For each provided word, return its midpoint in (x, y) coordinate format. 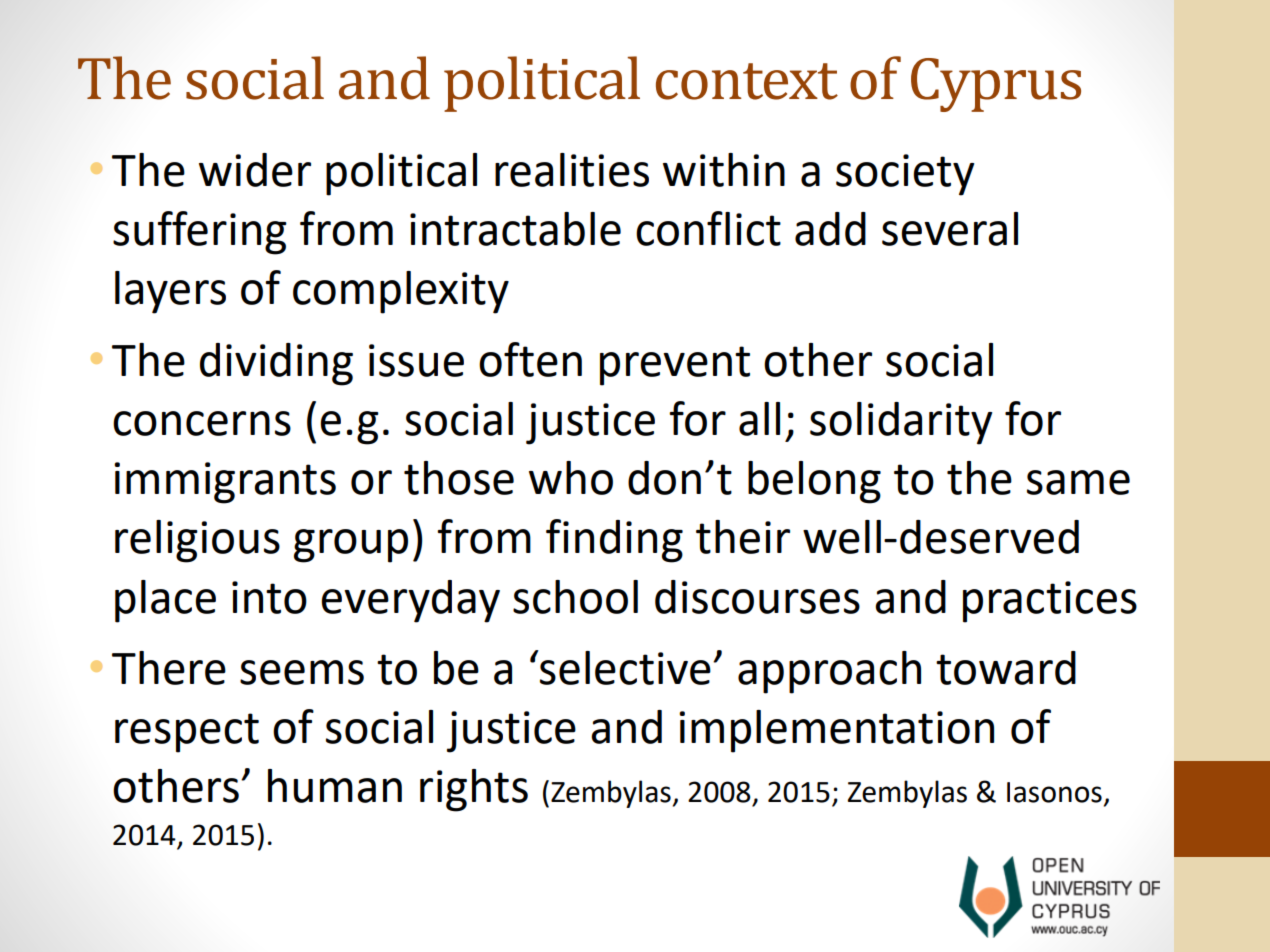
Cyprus (996, 85)
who (571, 478)
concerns (202, 423)
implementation (836, 731)
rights (474, 790)
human (335, 786)
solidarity (901, 423)
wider (255, 170)
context (747, 81)
